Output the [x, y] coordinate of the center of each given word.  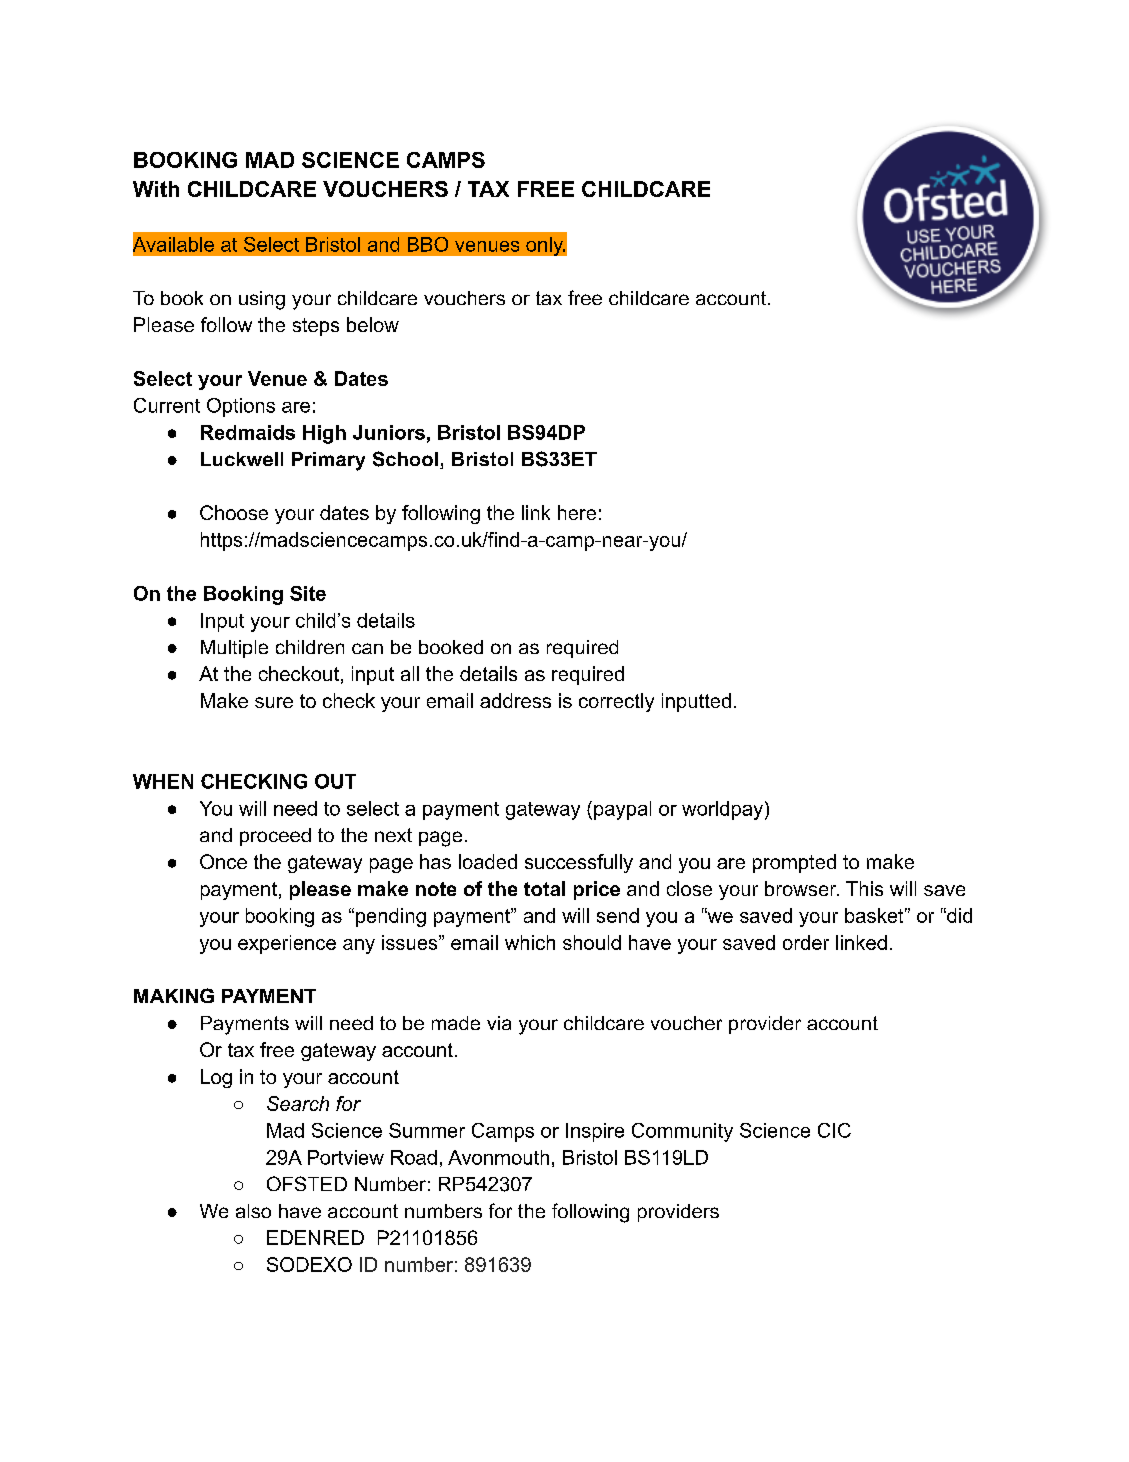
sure [274, 702]
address [515, 700]
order [806, 942]
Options [241, 407]
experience [287, 944]
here [577, 512]
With [156, 189]
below [373, 324]
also [253, 1211]
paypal [622, 810]
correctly [616, 702]
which [530, 942]
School [405, 459]
